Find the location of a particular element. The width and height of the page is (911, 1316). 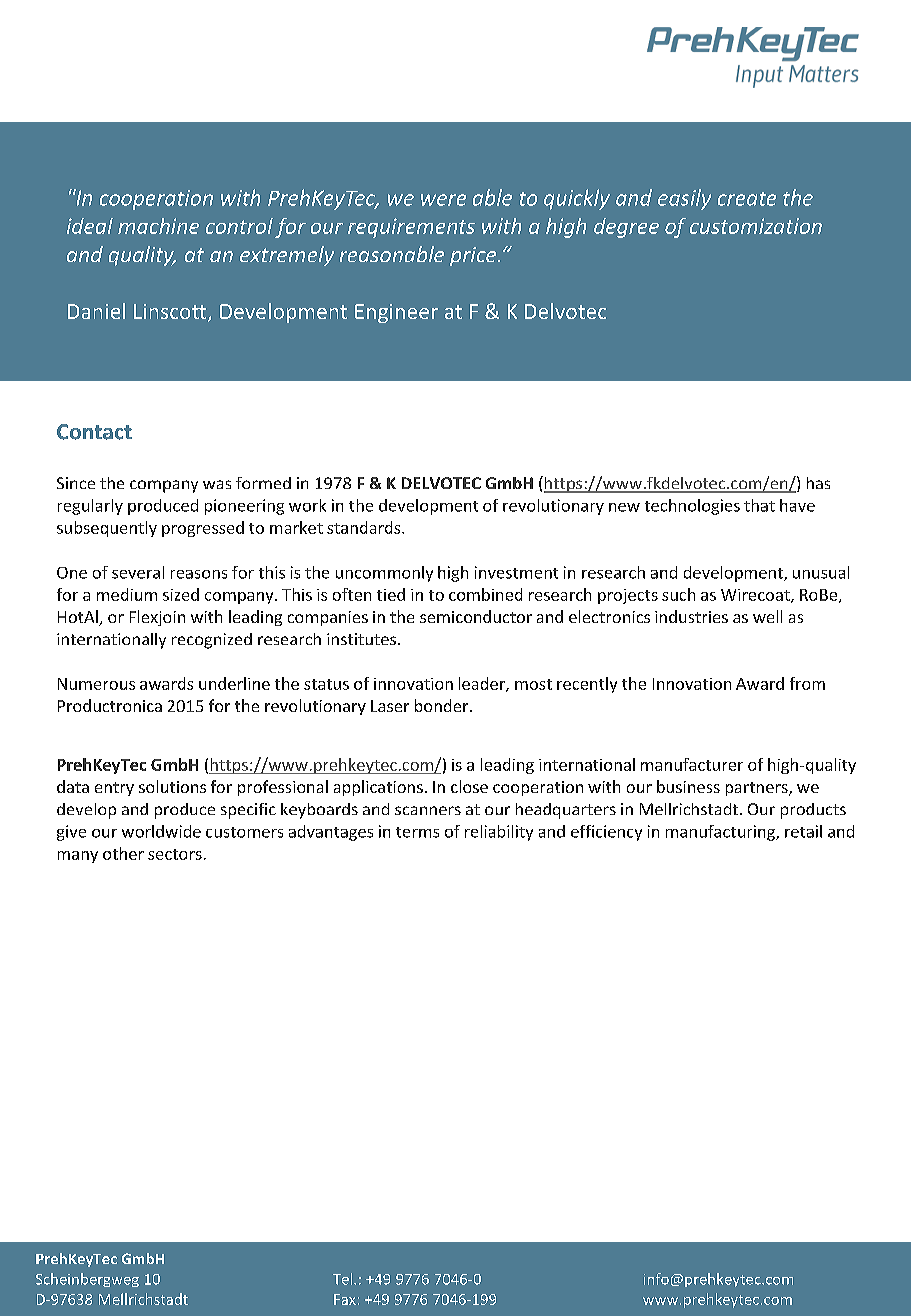

machine is located at coordinates (158, 226).
